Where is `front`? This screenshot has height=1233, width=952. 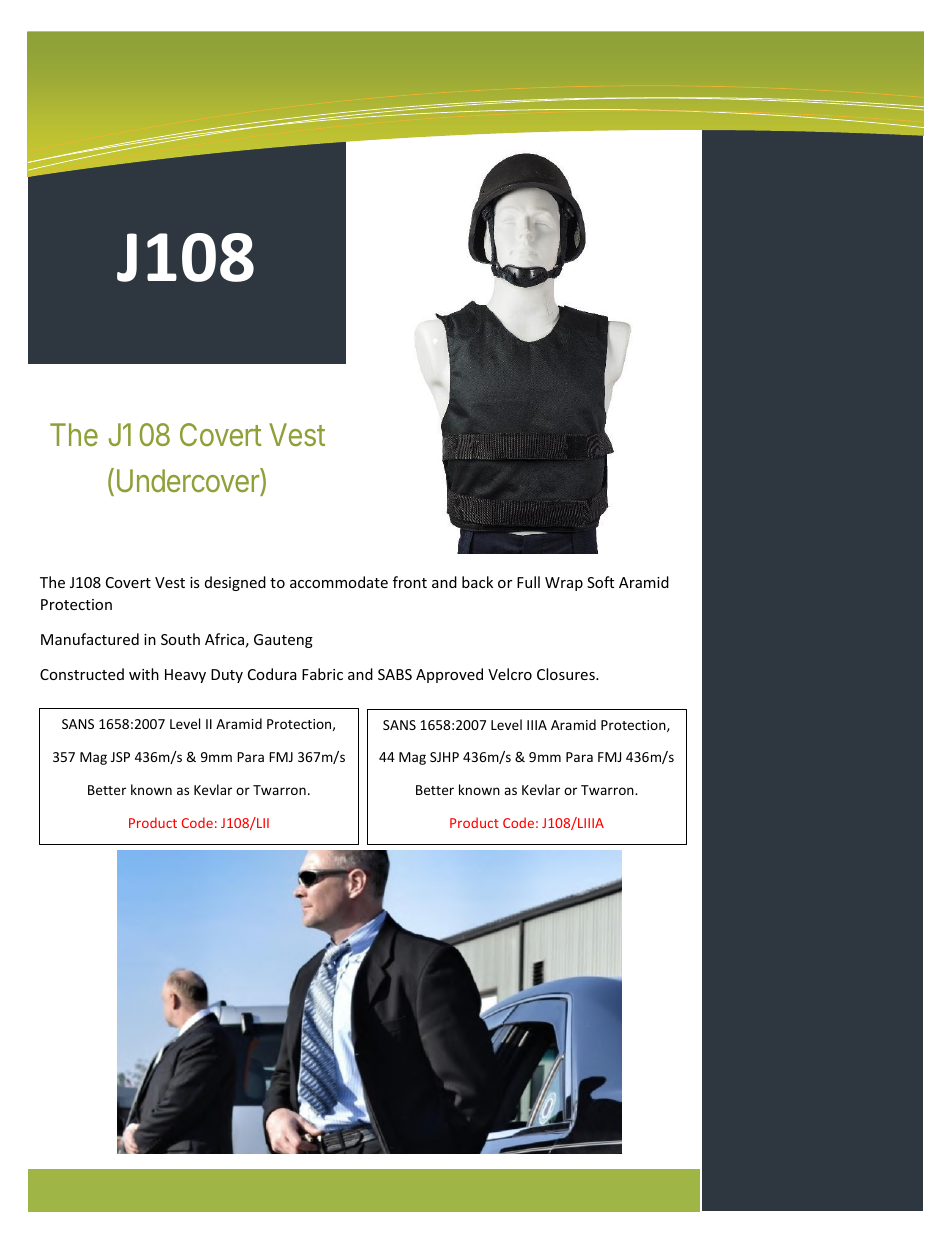
front is located at coordinates (410, 582).
